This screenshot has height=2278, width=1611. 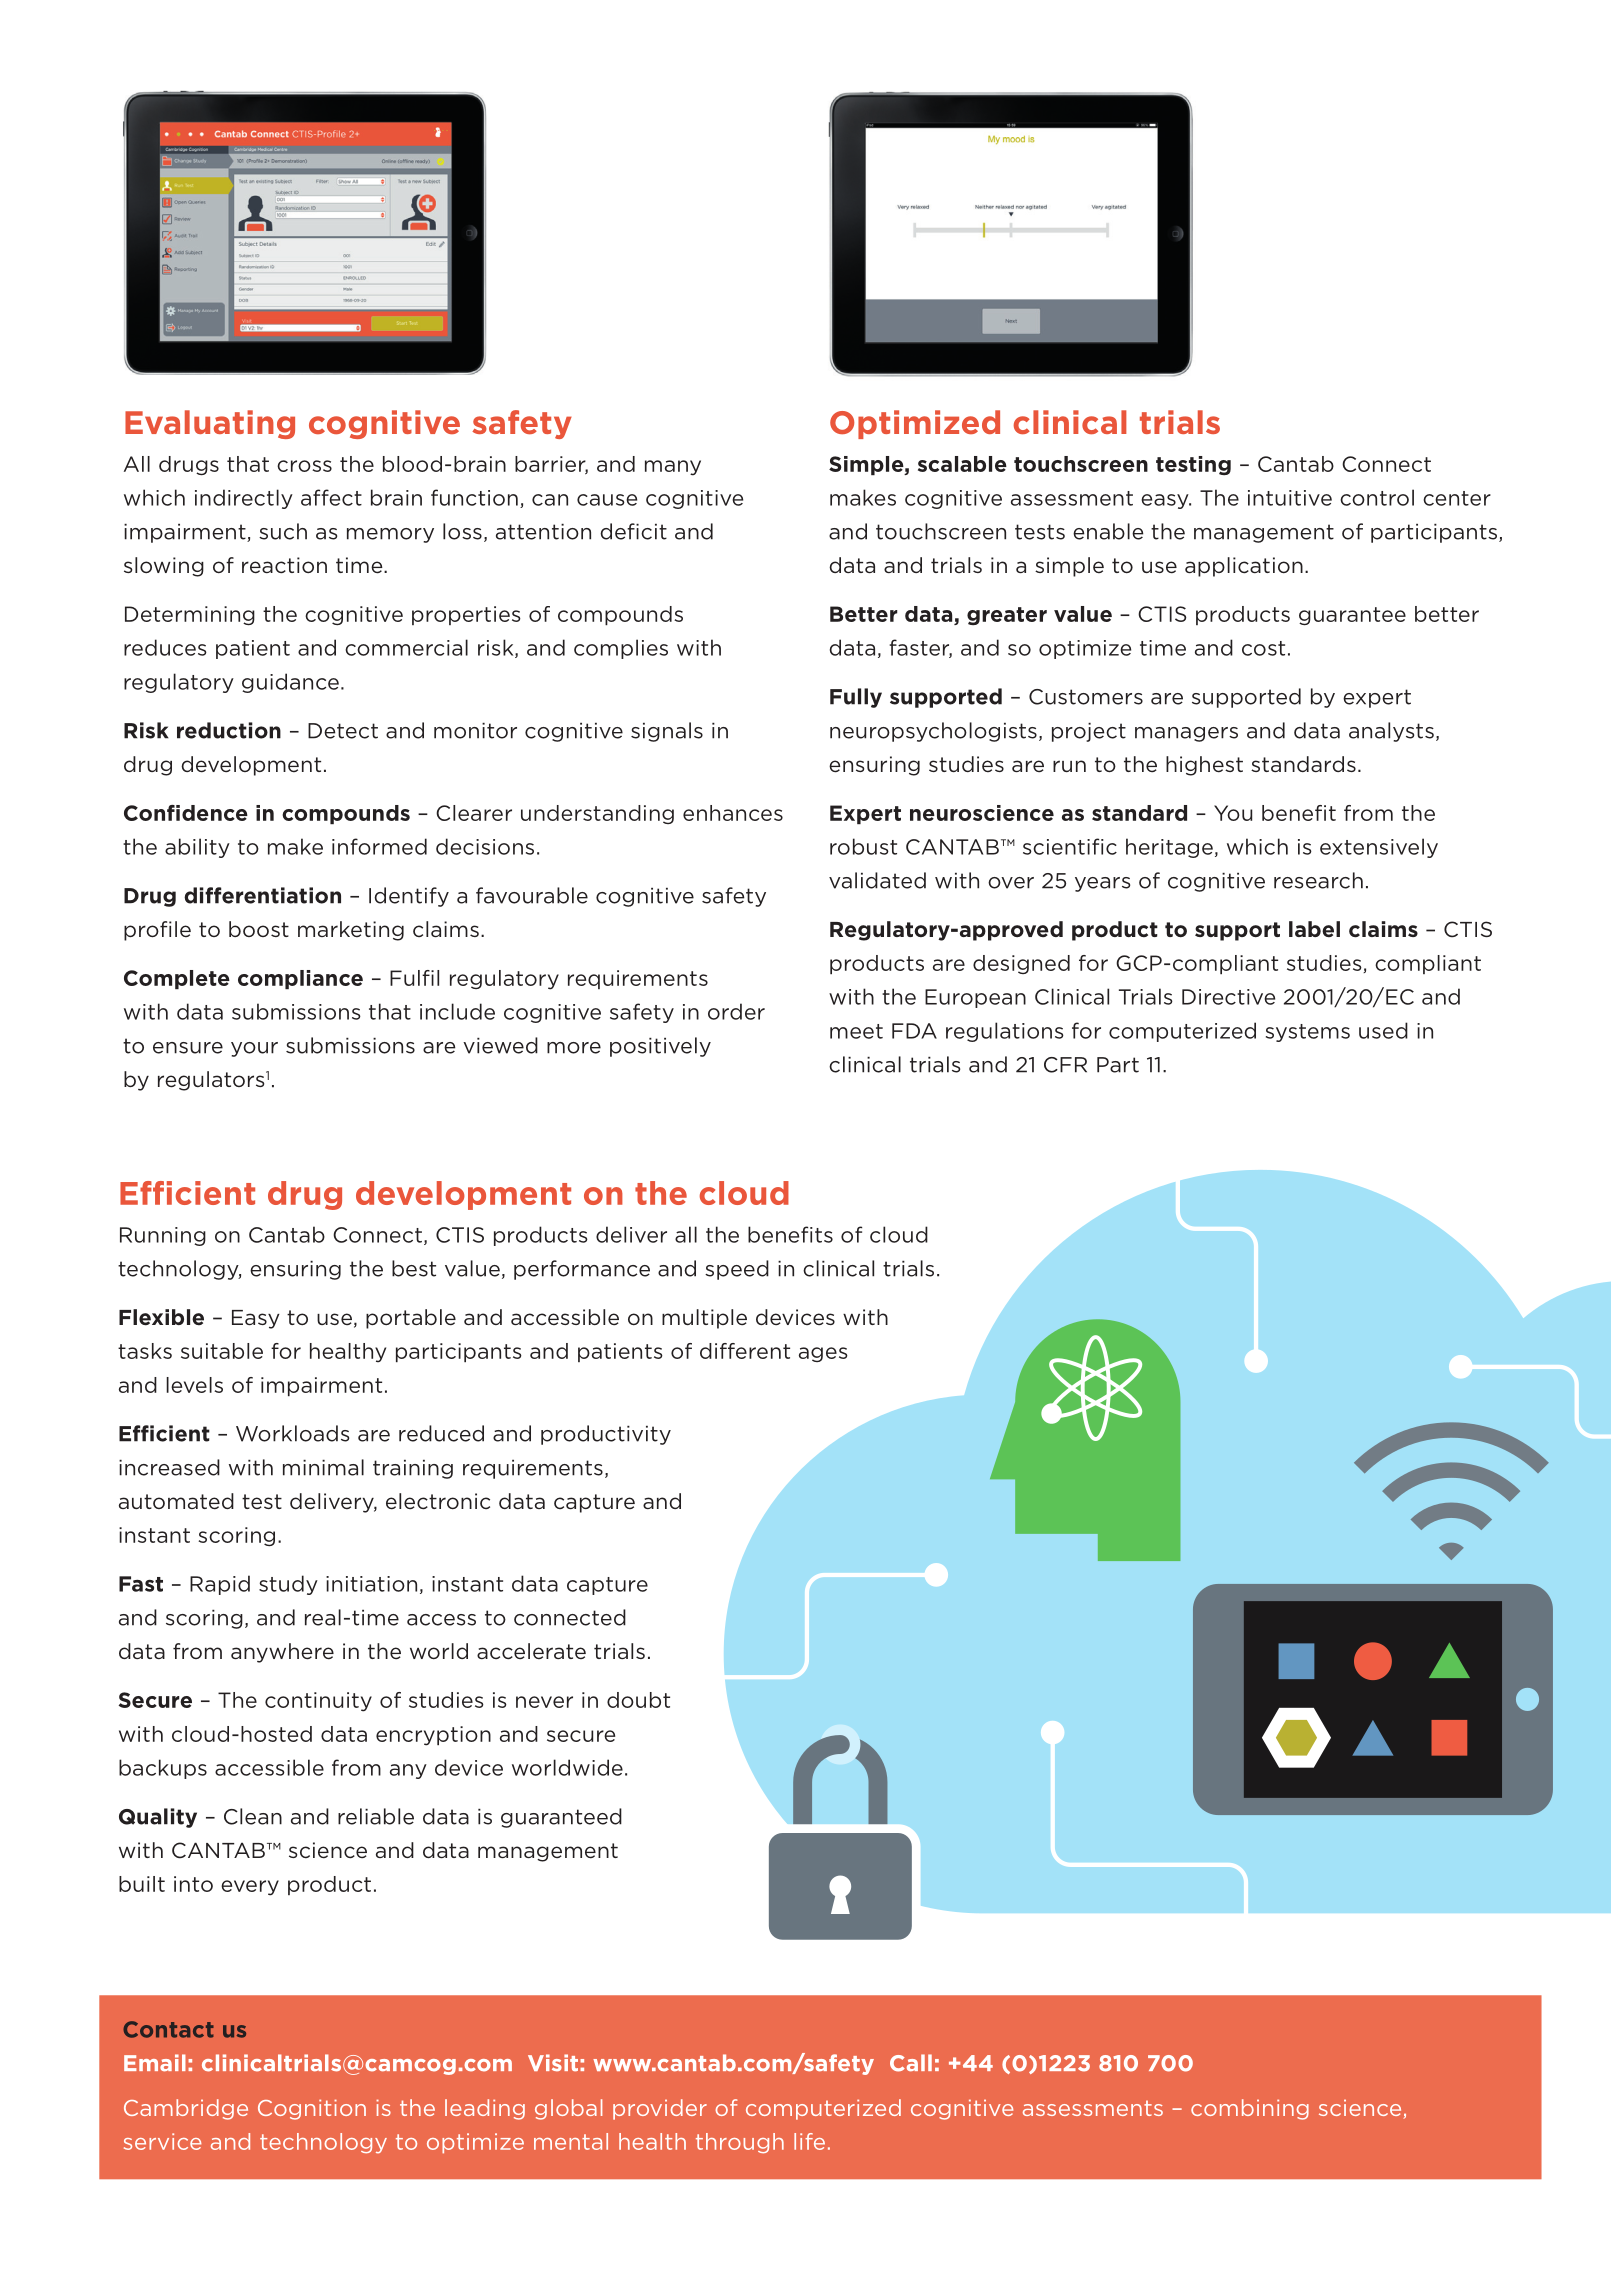 What do you see at coordinates (1250, 2109) in the screenshot?
I see `combining` at bounding box center [1250, 2109].
